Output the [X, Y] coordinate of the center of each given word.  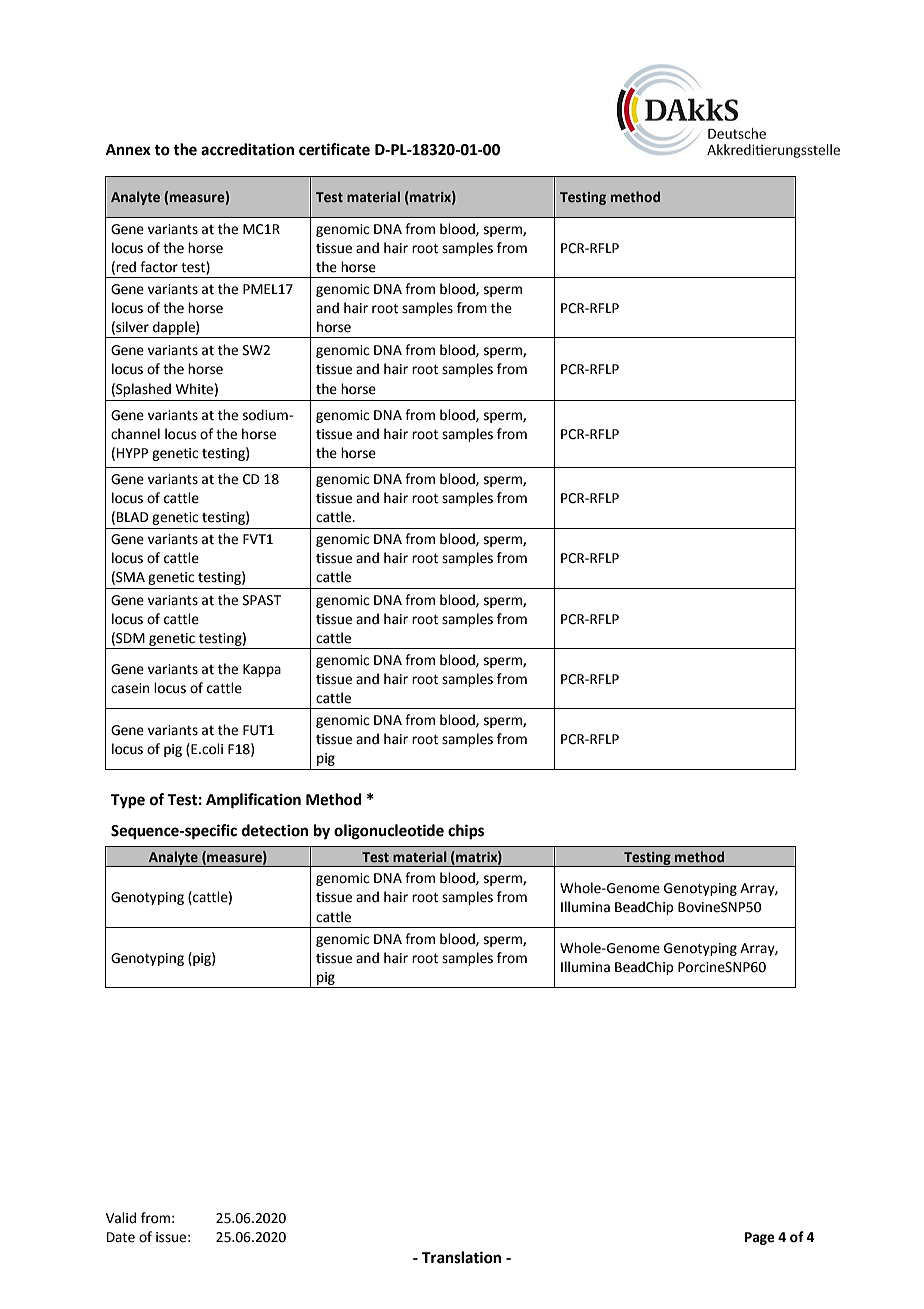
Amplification [253, 801]
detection [275, 830]
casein [130, 688]
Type [128, 801]
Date [121, 1237]
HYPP [132, 453]
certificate [334, 149]
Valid [121, 1218]
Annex [128, 150]
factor [159, 267]
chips [466, 832]
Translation [461, 1257]
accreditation [247, 149]
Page [760, 1238]
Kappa [262, 670]
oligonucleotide [389, 832]
